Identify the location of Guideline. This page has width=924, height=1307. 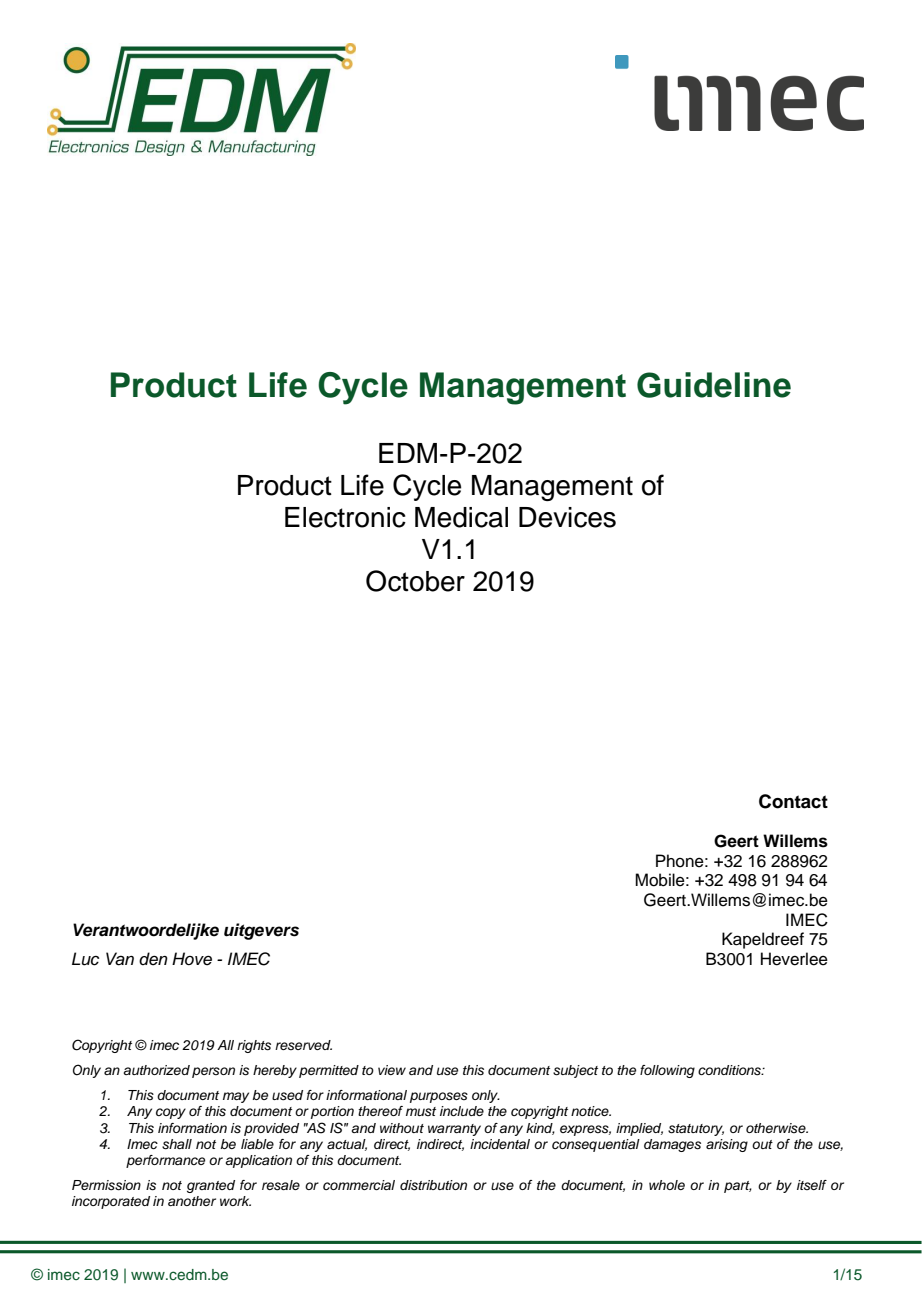
(714, 385).
